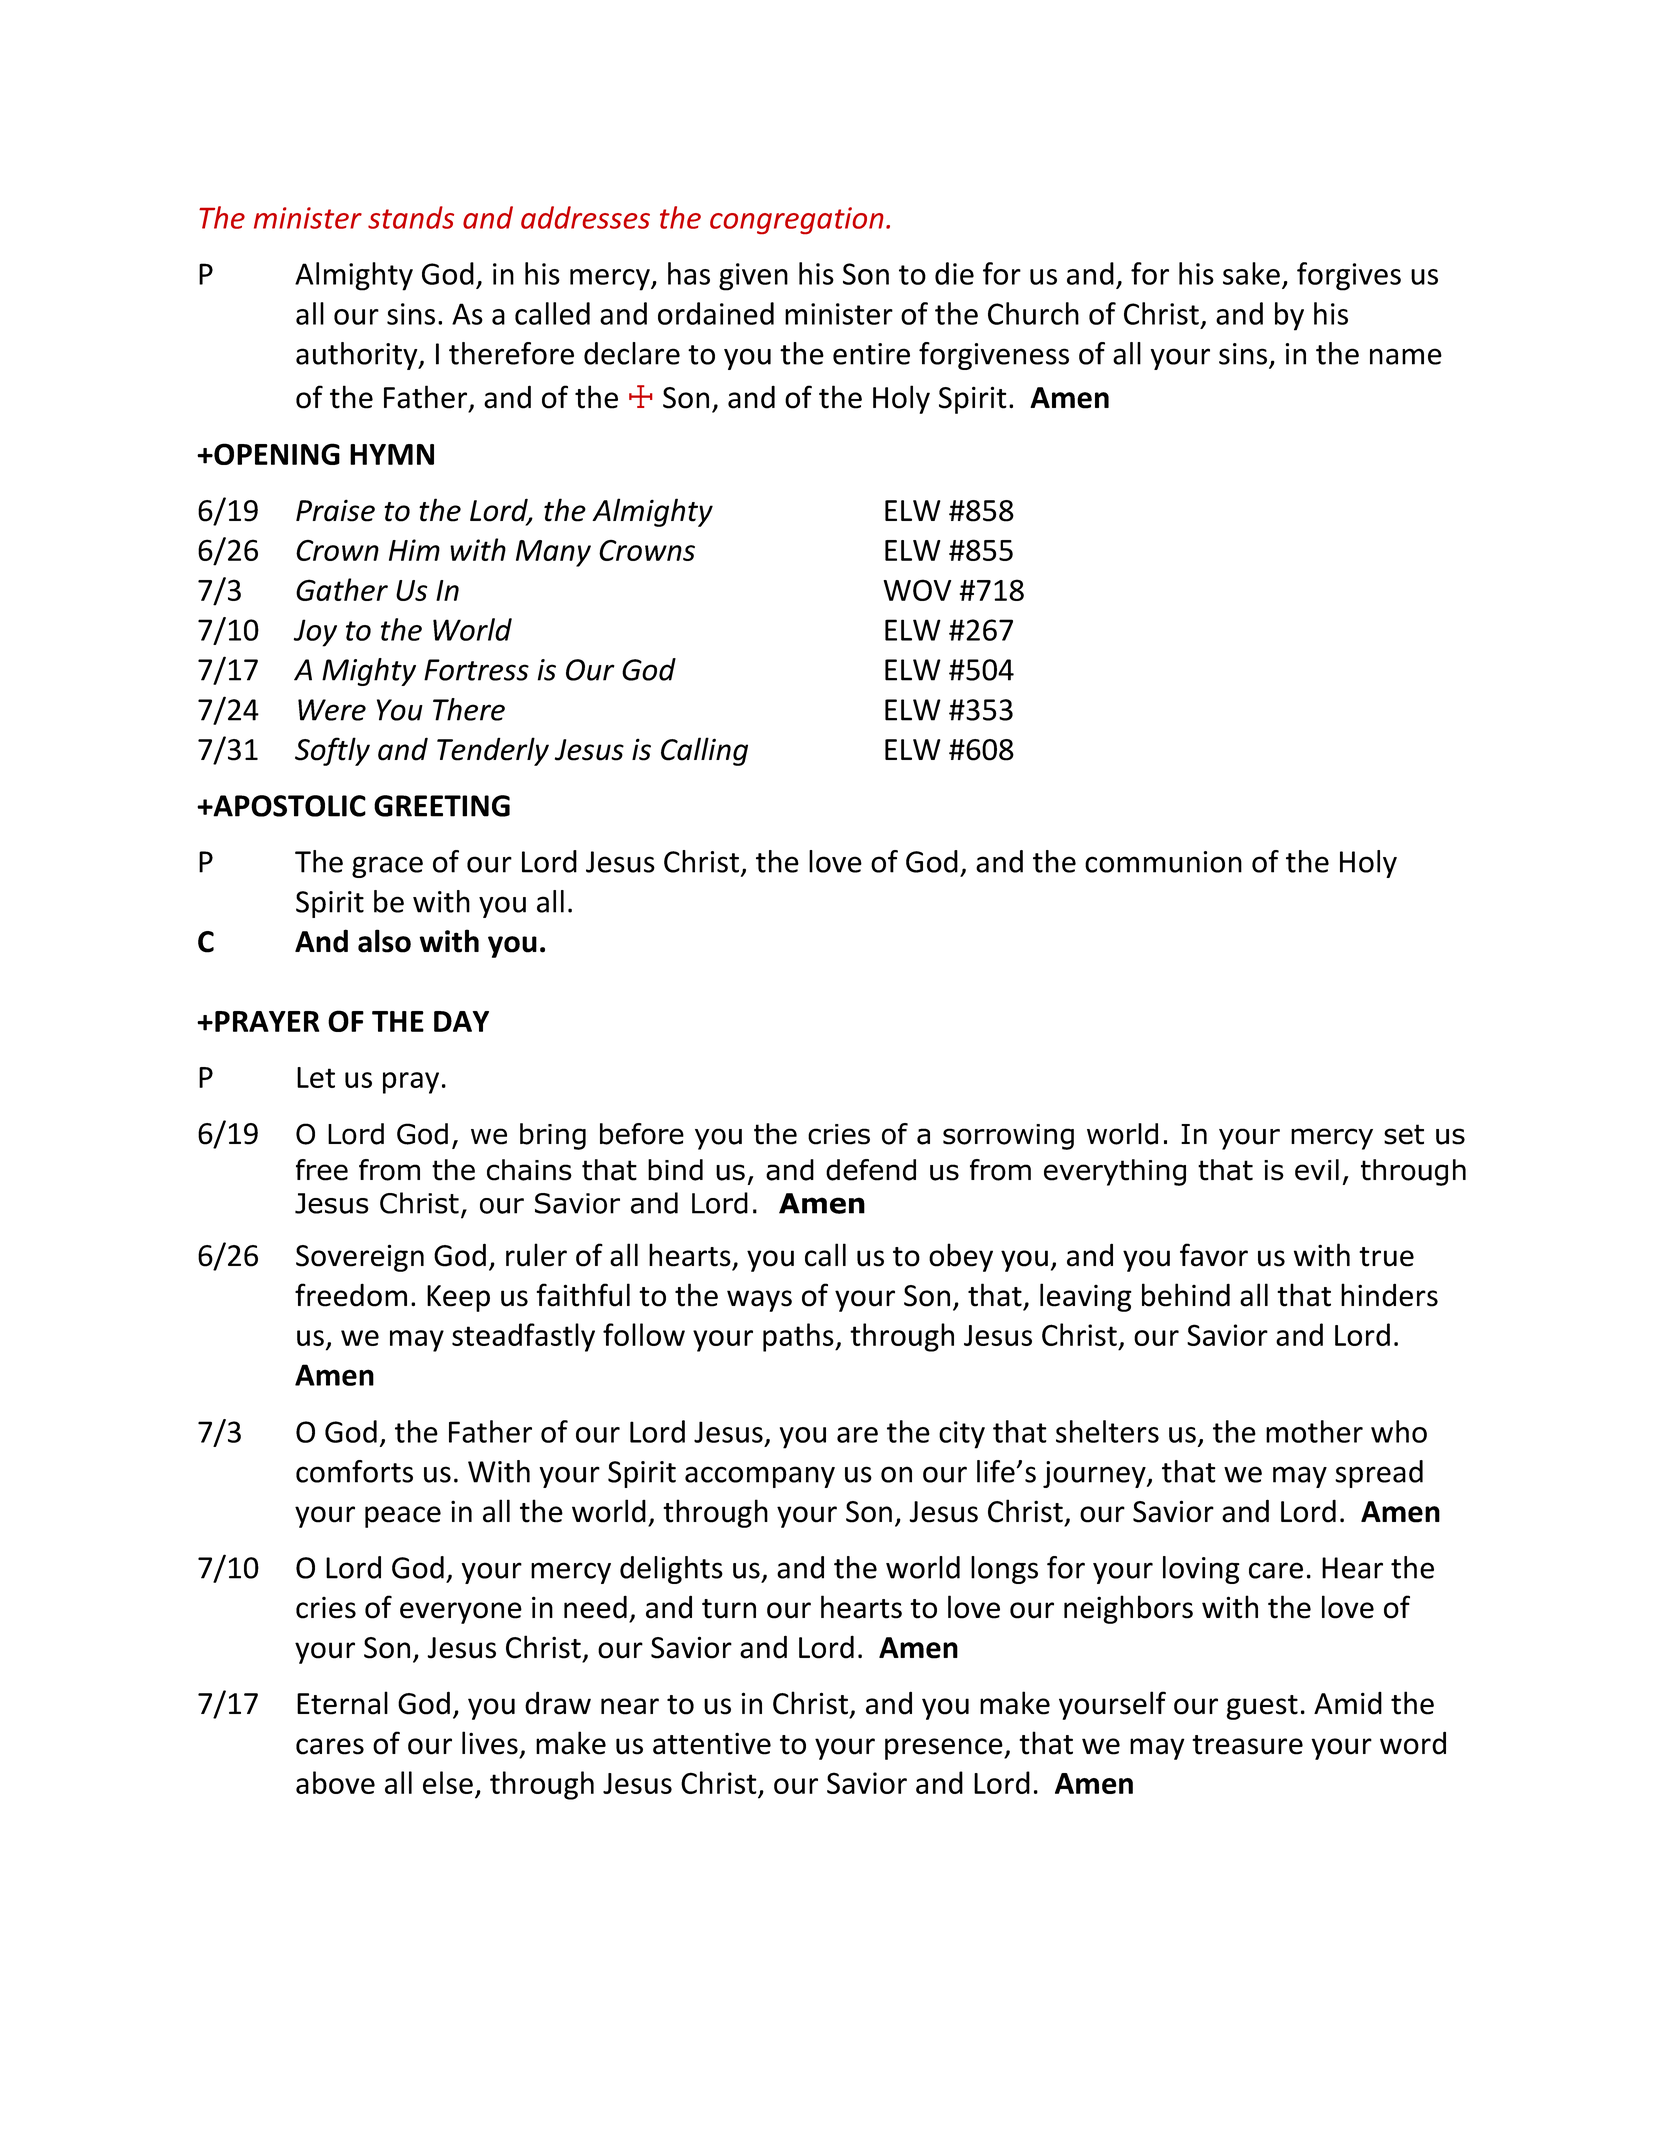  Describe the element at coordinates (411, 217) in the image. I see `stands` at that location.
